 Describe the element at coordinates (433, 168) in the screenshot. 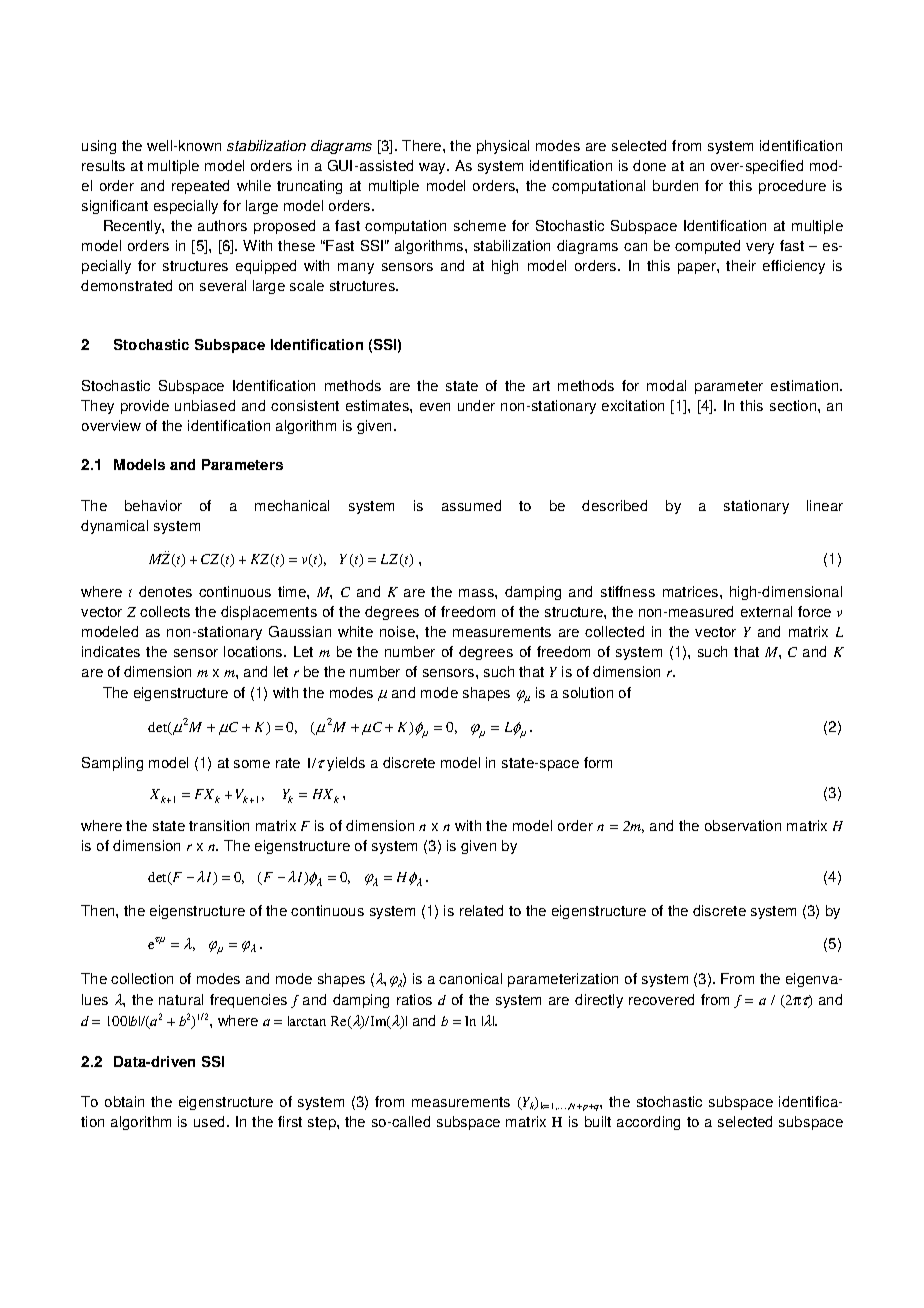

I see `way` at that location.
